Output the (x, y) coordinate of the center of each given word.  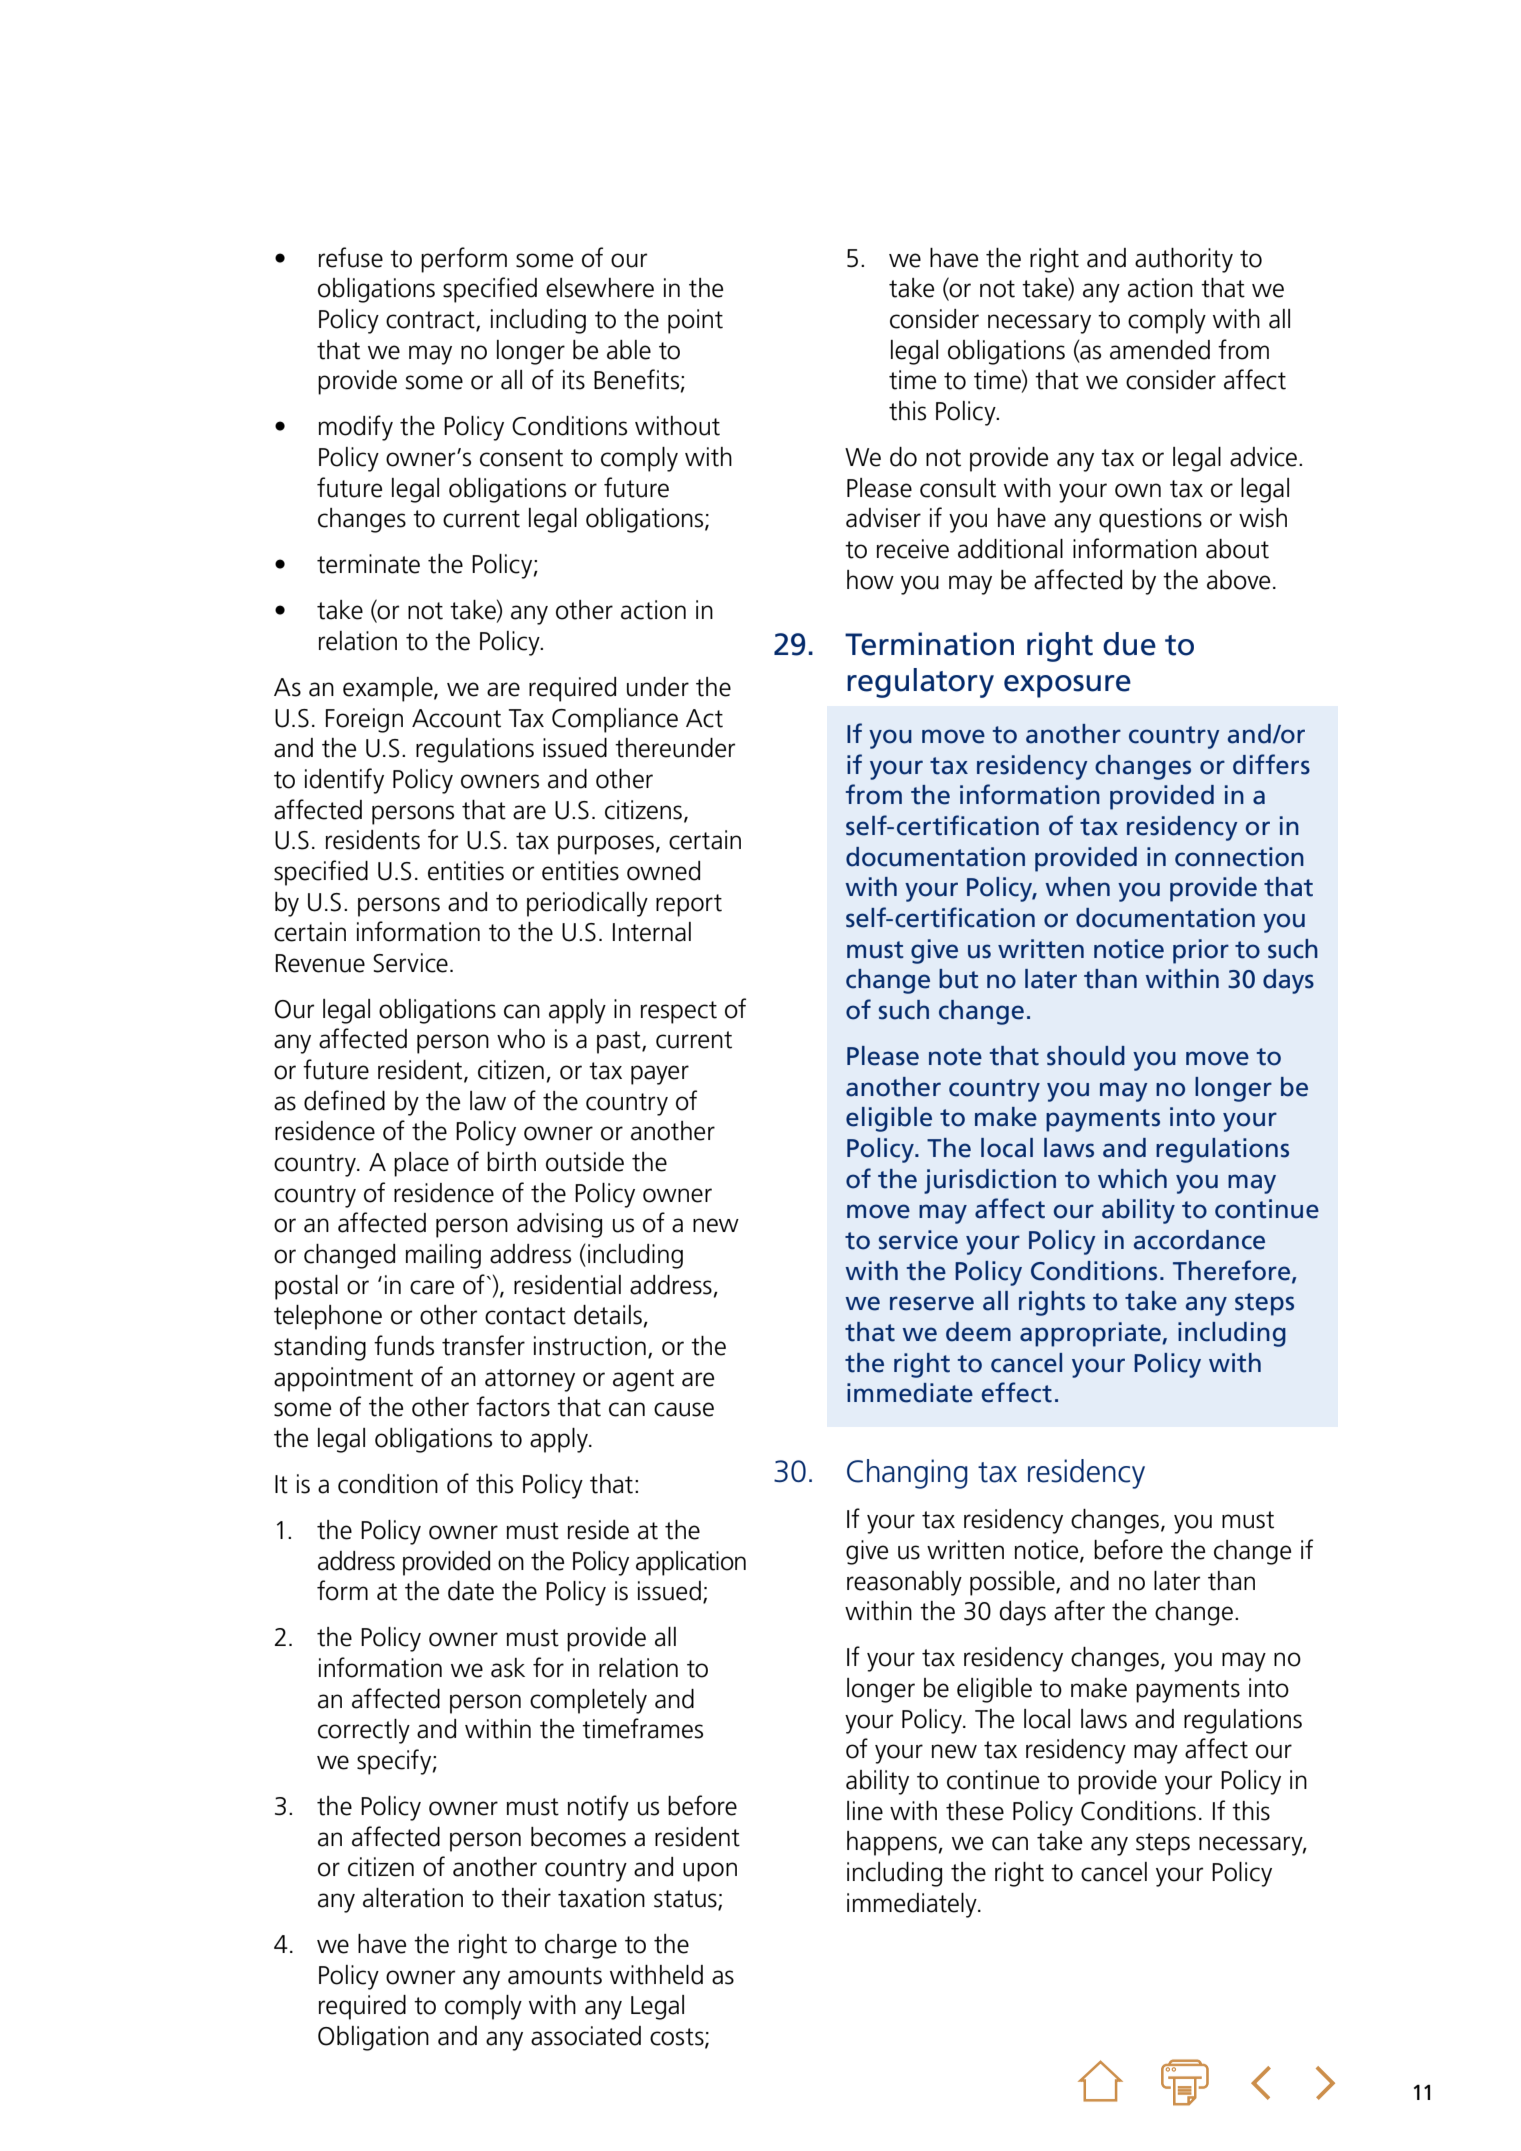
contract (431, 321)
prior (1201, 951)
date (471, 1591)
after (1079, 1610)
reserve (932, 1303)
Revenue (320, 963)
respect (679, 1012)
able (629, 350)
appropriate (1091, 1334)
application (691, 1563)
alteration (413, 1898)
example (389, 689)
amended (1160, 350)
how (870, 580)
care (432, 1287)
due (1129, 644)
